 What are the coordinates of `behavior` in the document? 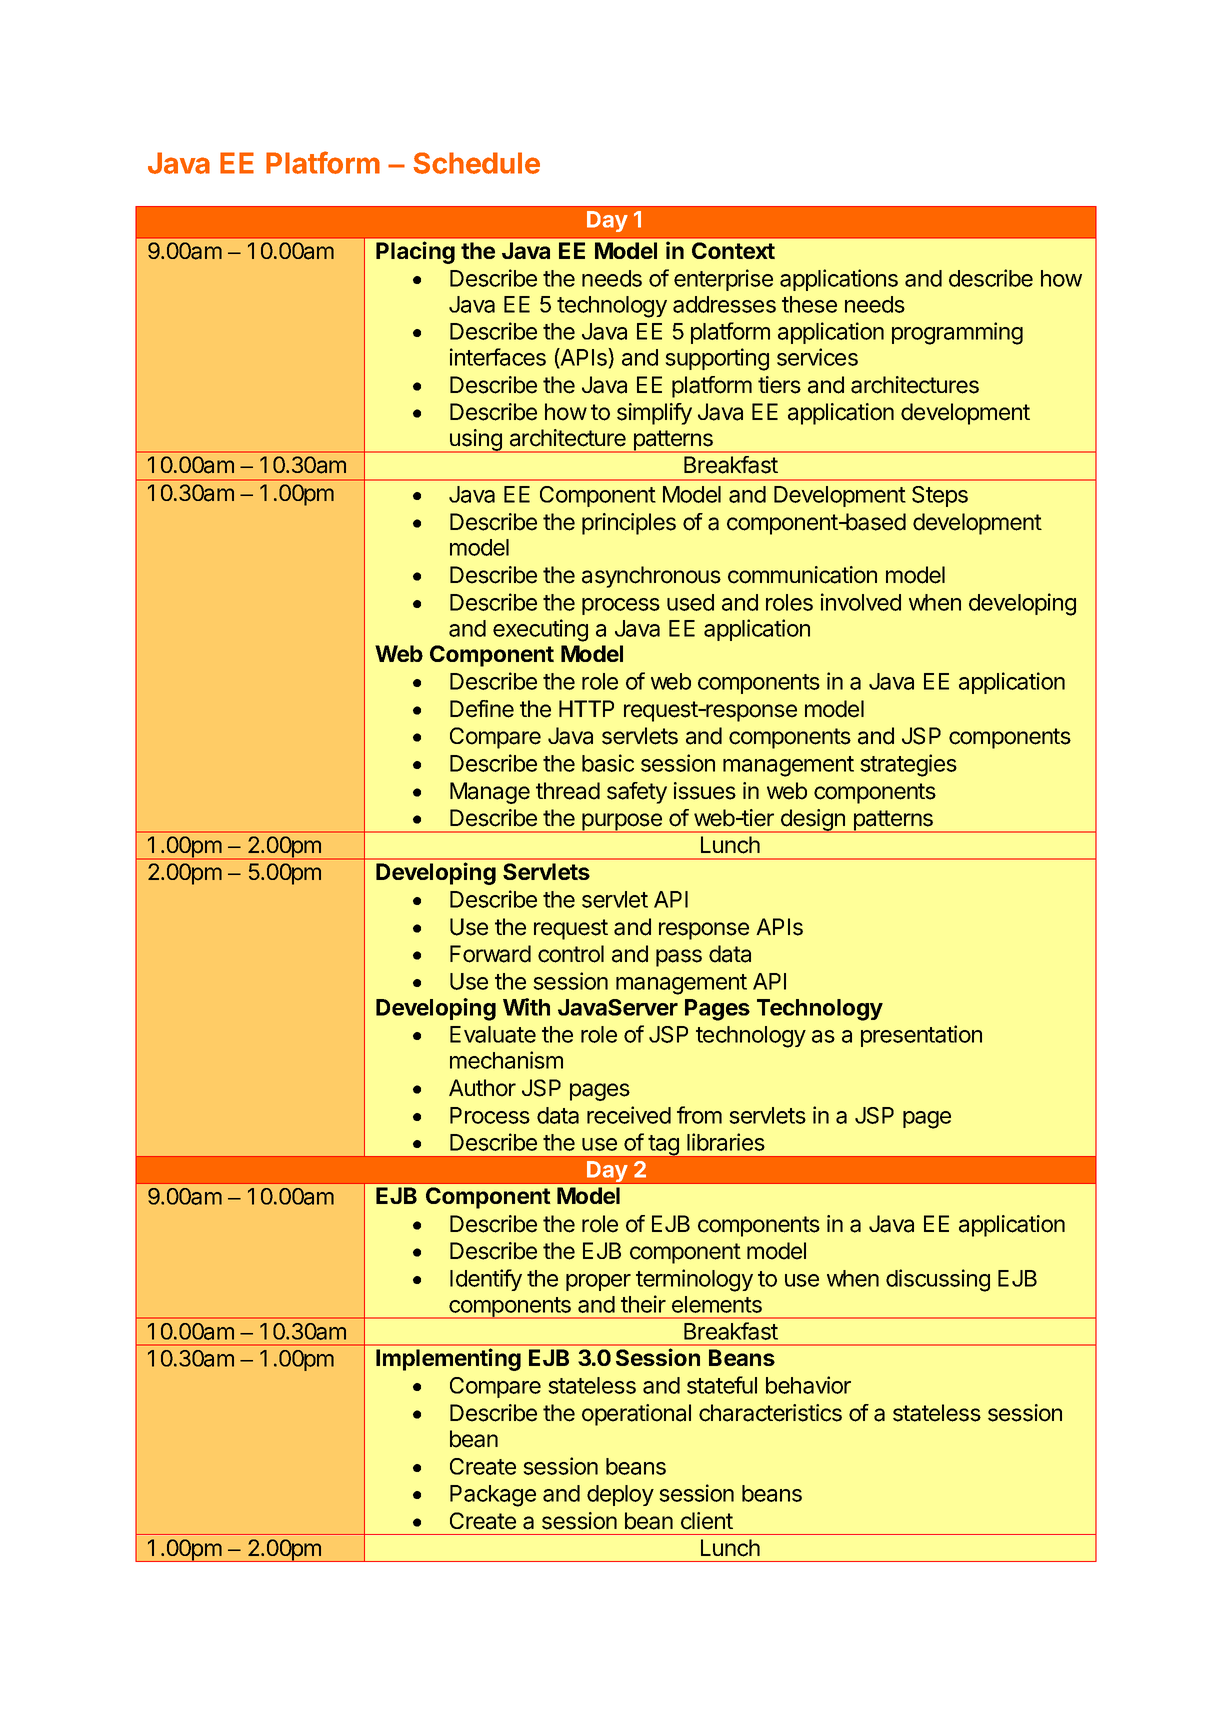 It's located at (808, 1385).
